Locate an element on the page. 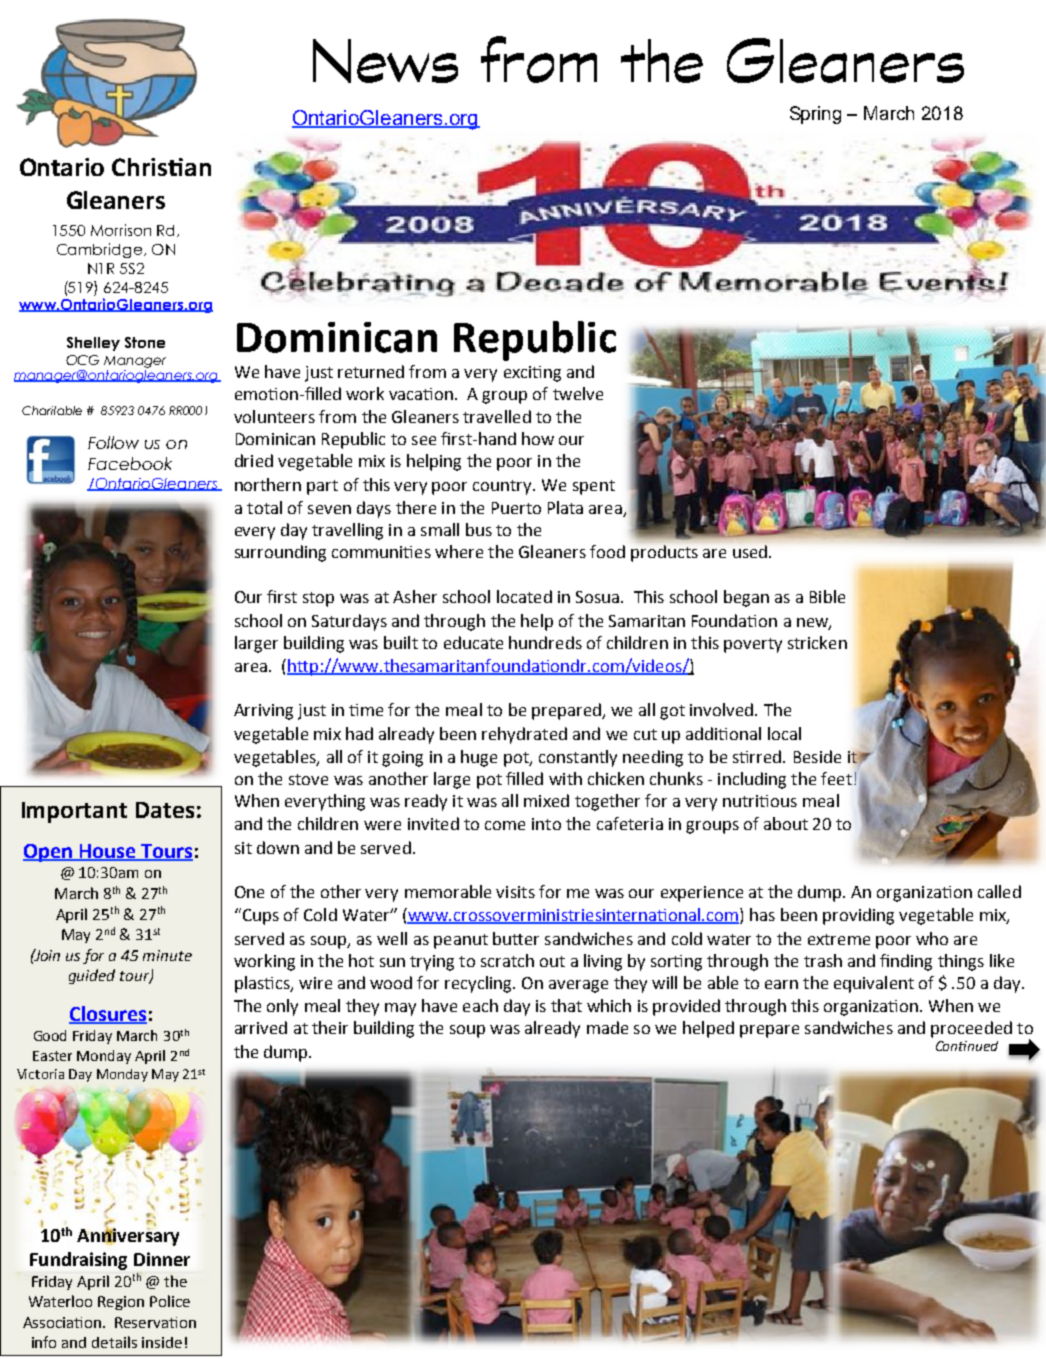 The image size is (1046, 1359). News is located at coordinates (385, 61).
